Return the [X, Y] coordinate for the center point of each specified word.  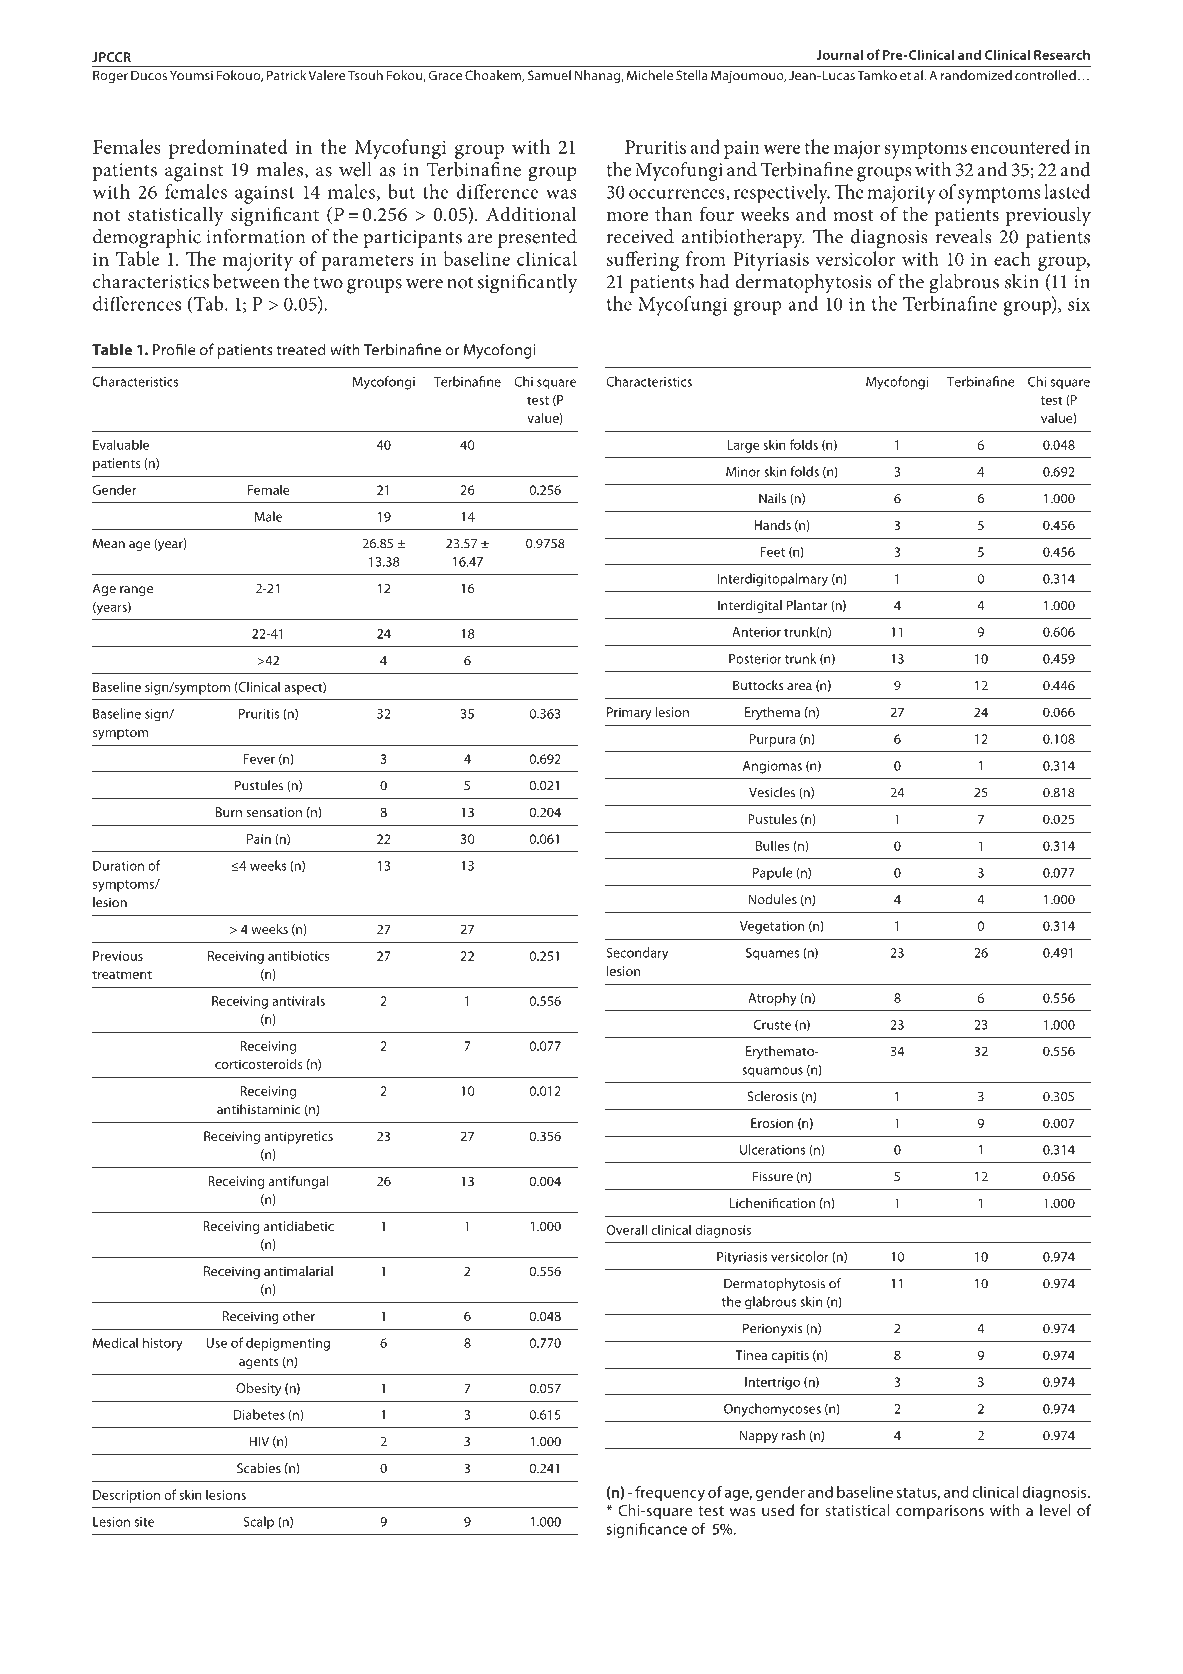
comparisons [940, 1512]
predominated [228, 149]
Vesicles [772, 792]
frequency [670, 1493]
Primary [629, 713]
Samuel [549, 75]
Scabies [259, 1468]
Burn [229, 812]
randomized [976, 75]
